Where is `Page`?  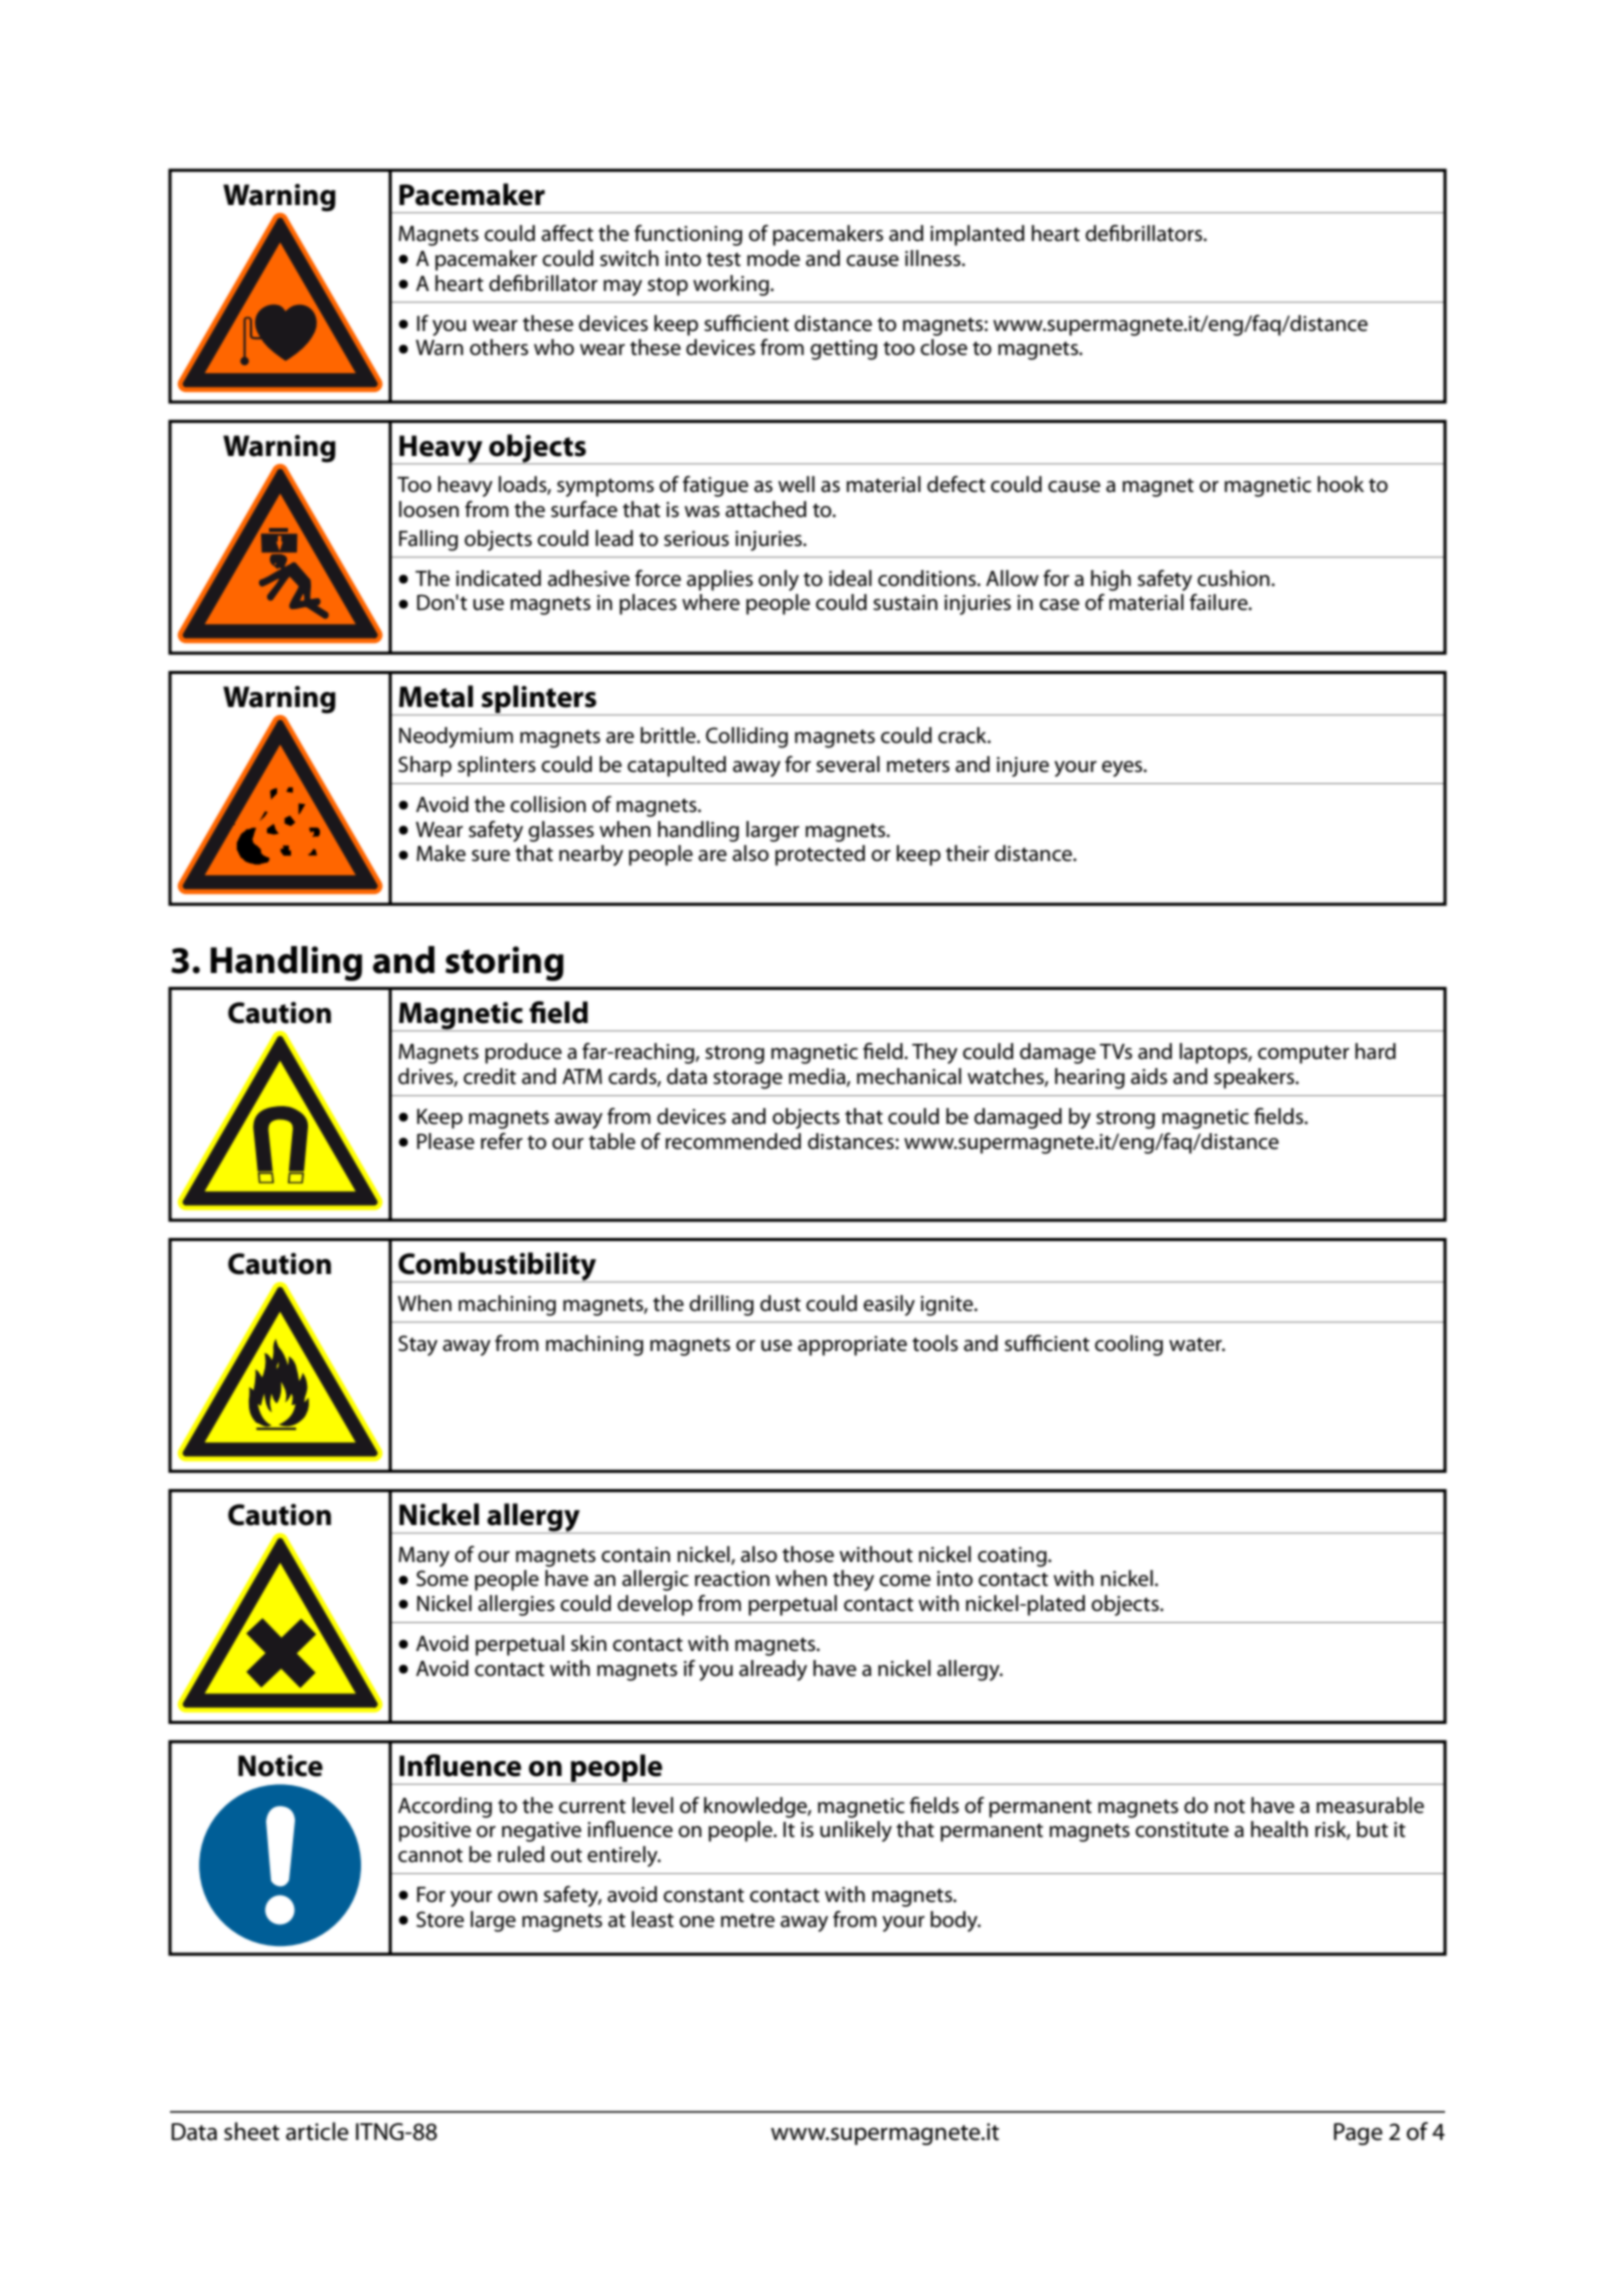 Page is located at coordinates (1358, 2134).
